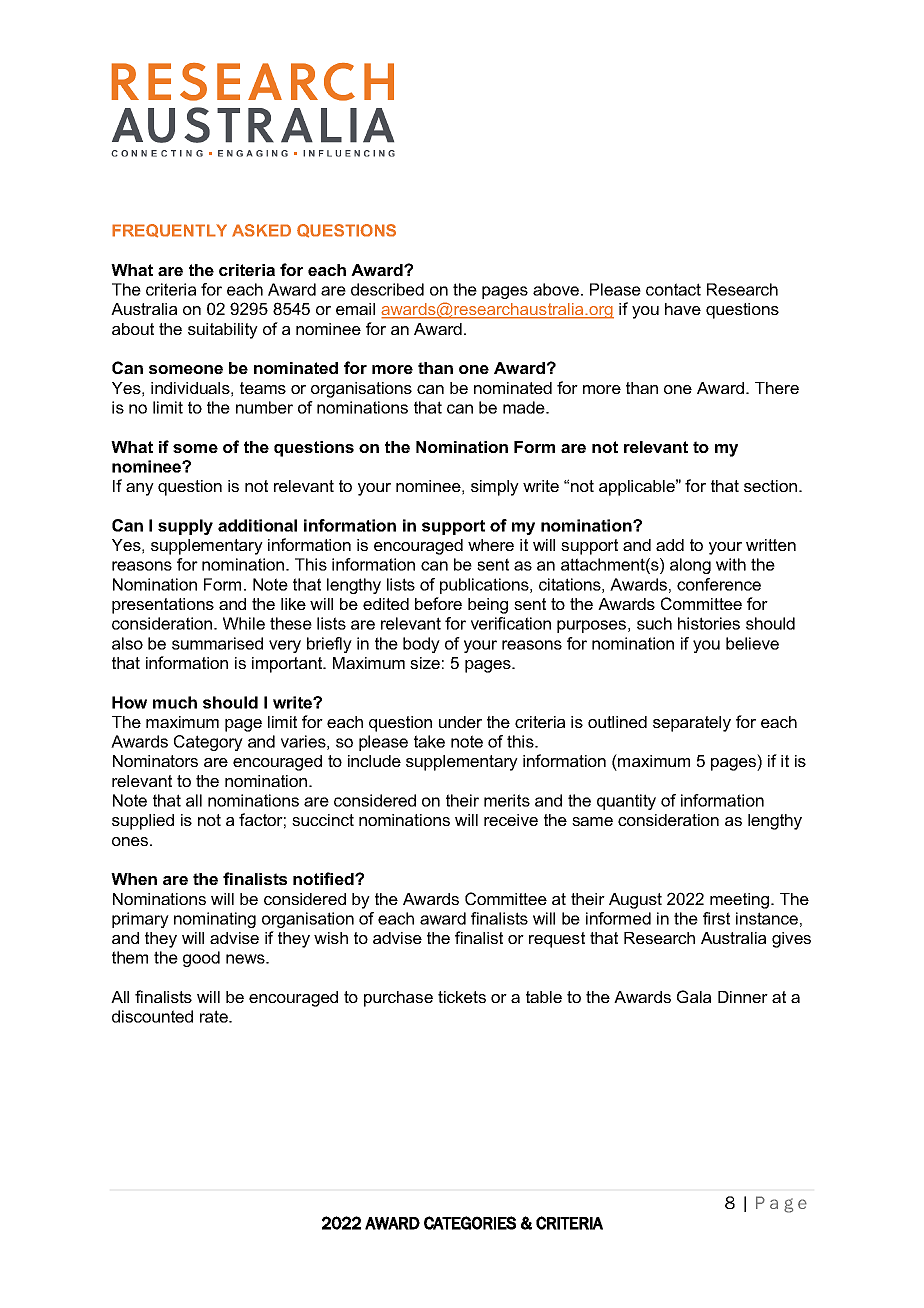 This image has width=924, height=1308. What do you see at coordinates (673, 289) in the image?
I see `contact` at bounding box center [673, 289].
